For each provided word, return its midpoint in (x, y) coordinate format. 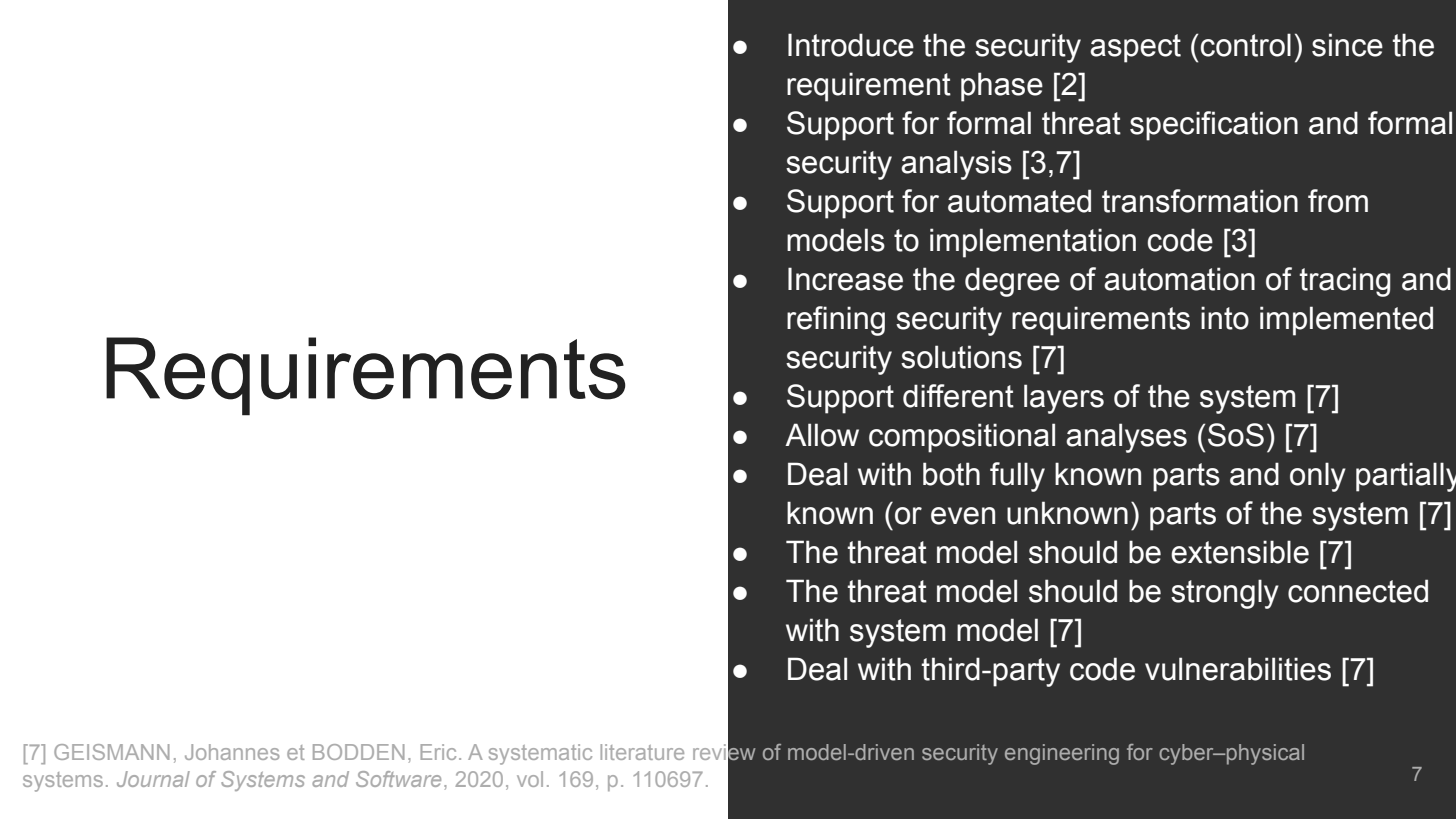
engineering (1062, 754)
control (1246, 45)
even (963, 516)
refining (836, 321)
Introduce (851, 45)
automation (1179, 279)
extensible (1240, 552)
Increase (845, 279)
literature (642, 752)
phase (1002, 87)
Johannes (232, 752)
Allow (822, 435)
